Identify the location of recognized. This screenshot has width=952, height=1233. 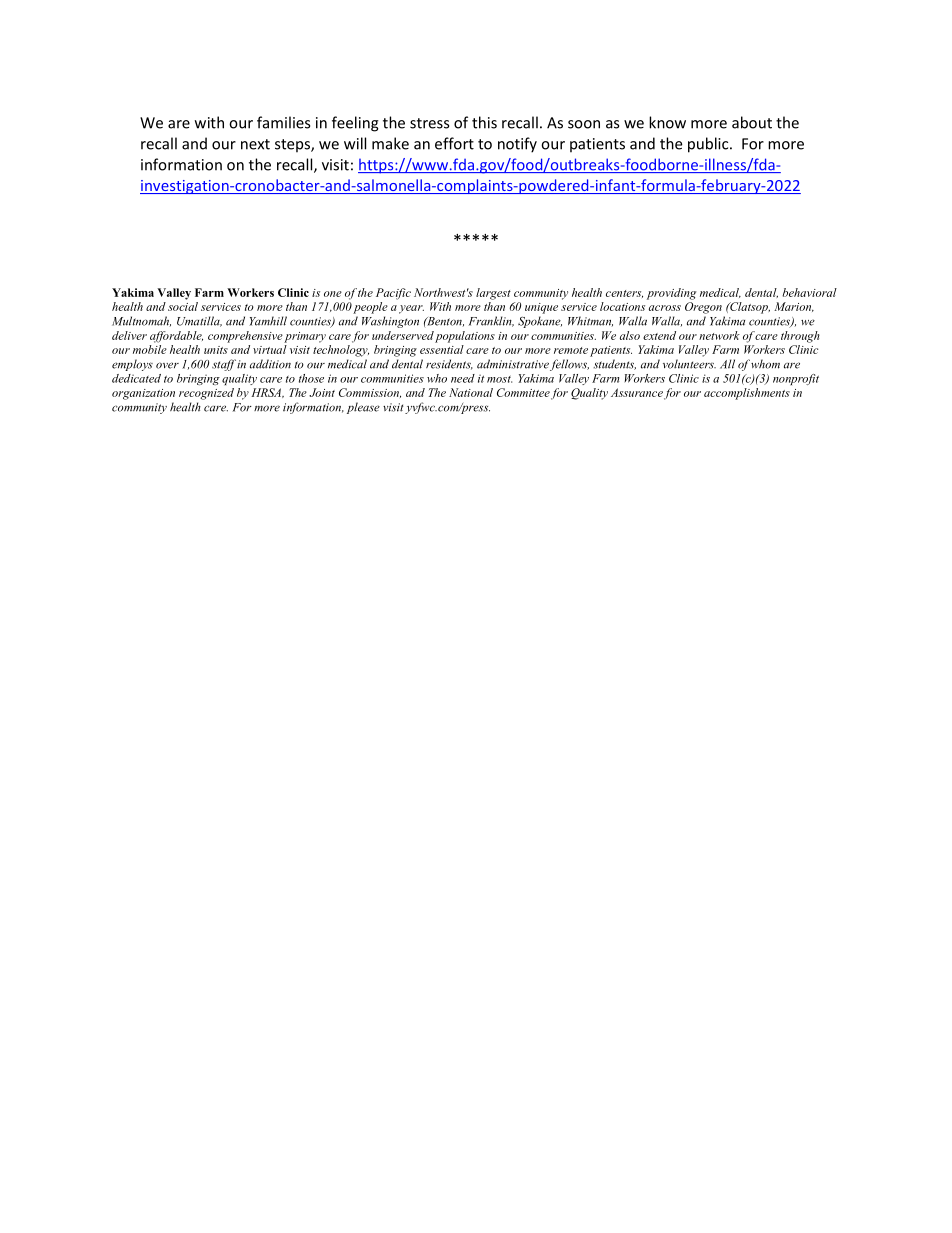
(206, 394).
